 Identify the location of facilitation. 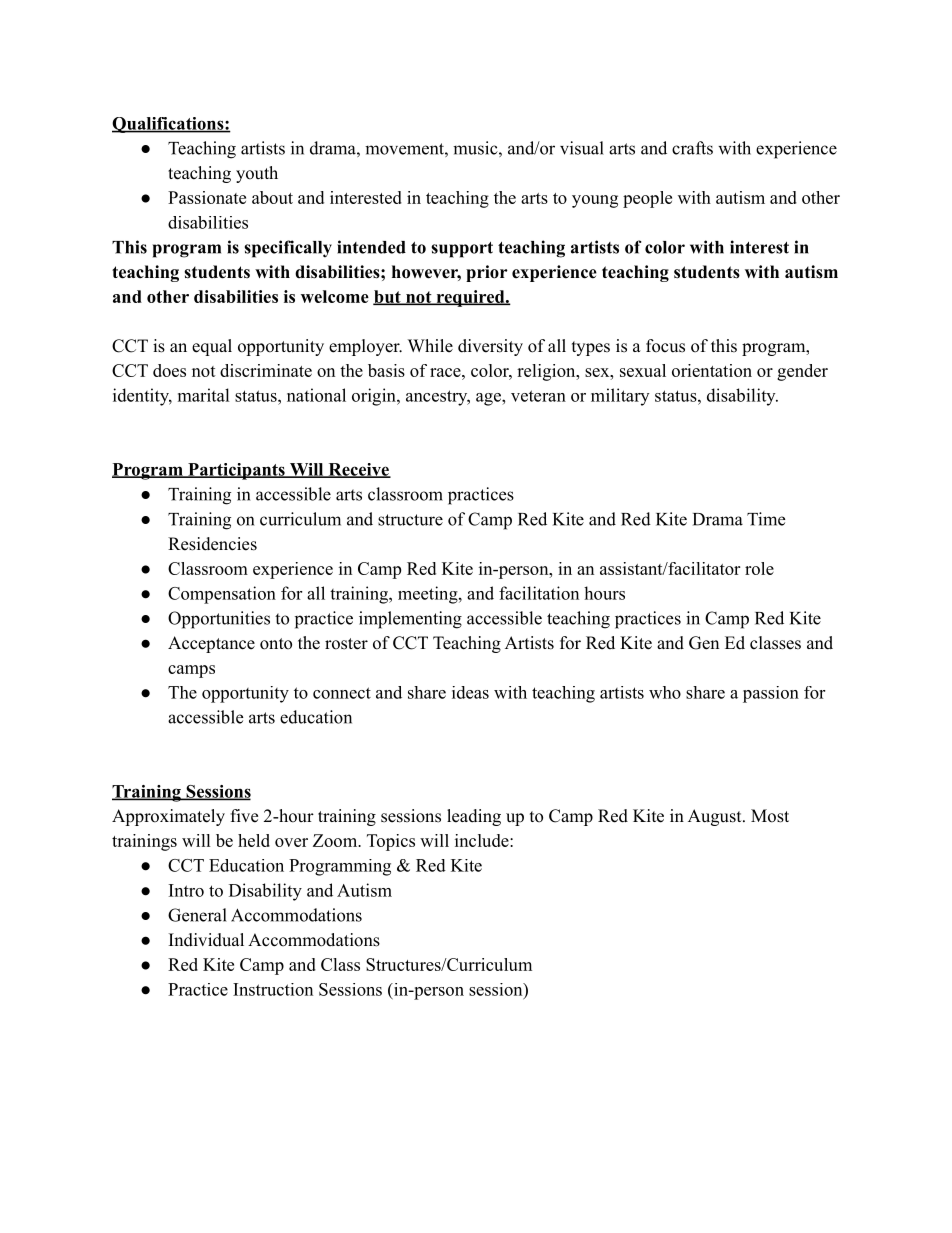
(539, 593).
